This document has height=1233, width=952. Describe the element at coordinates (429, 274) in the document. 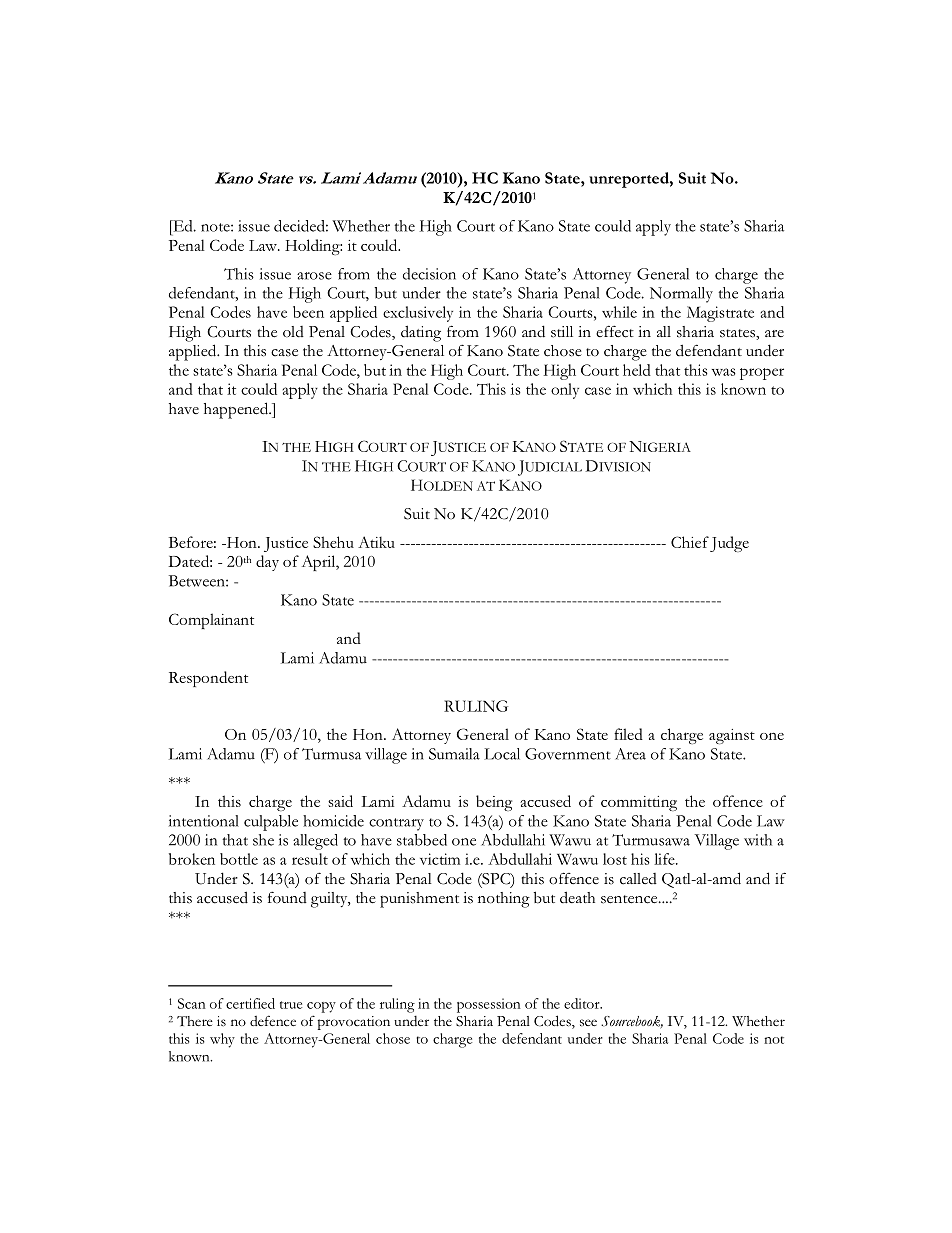

I see `decision` at that location.
